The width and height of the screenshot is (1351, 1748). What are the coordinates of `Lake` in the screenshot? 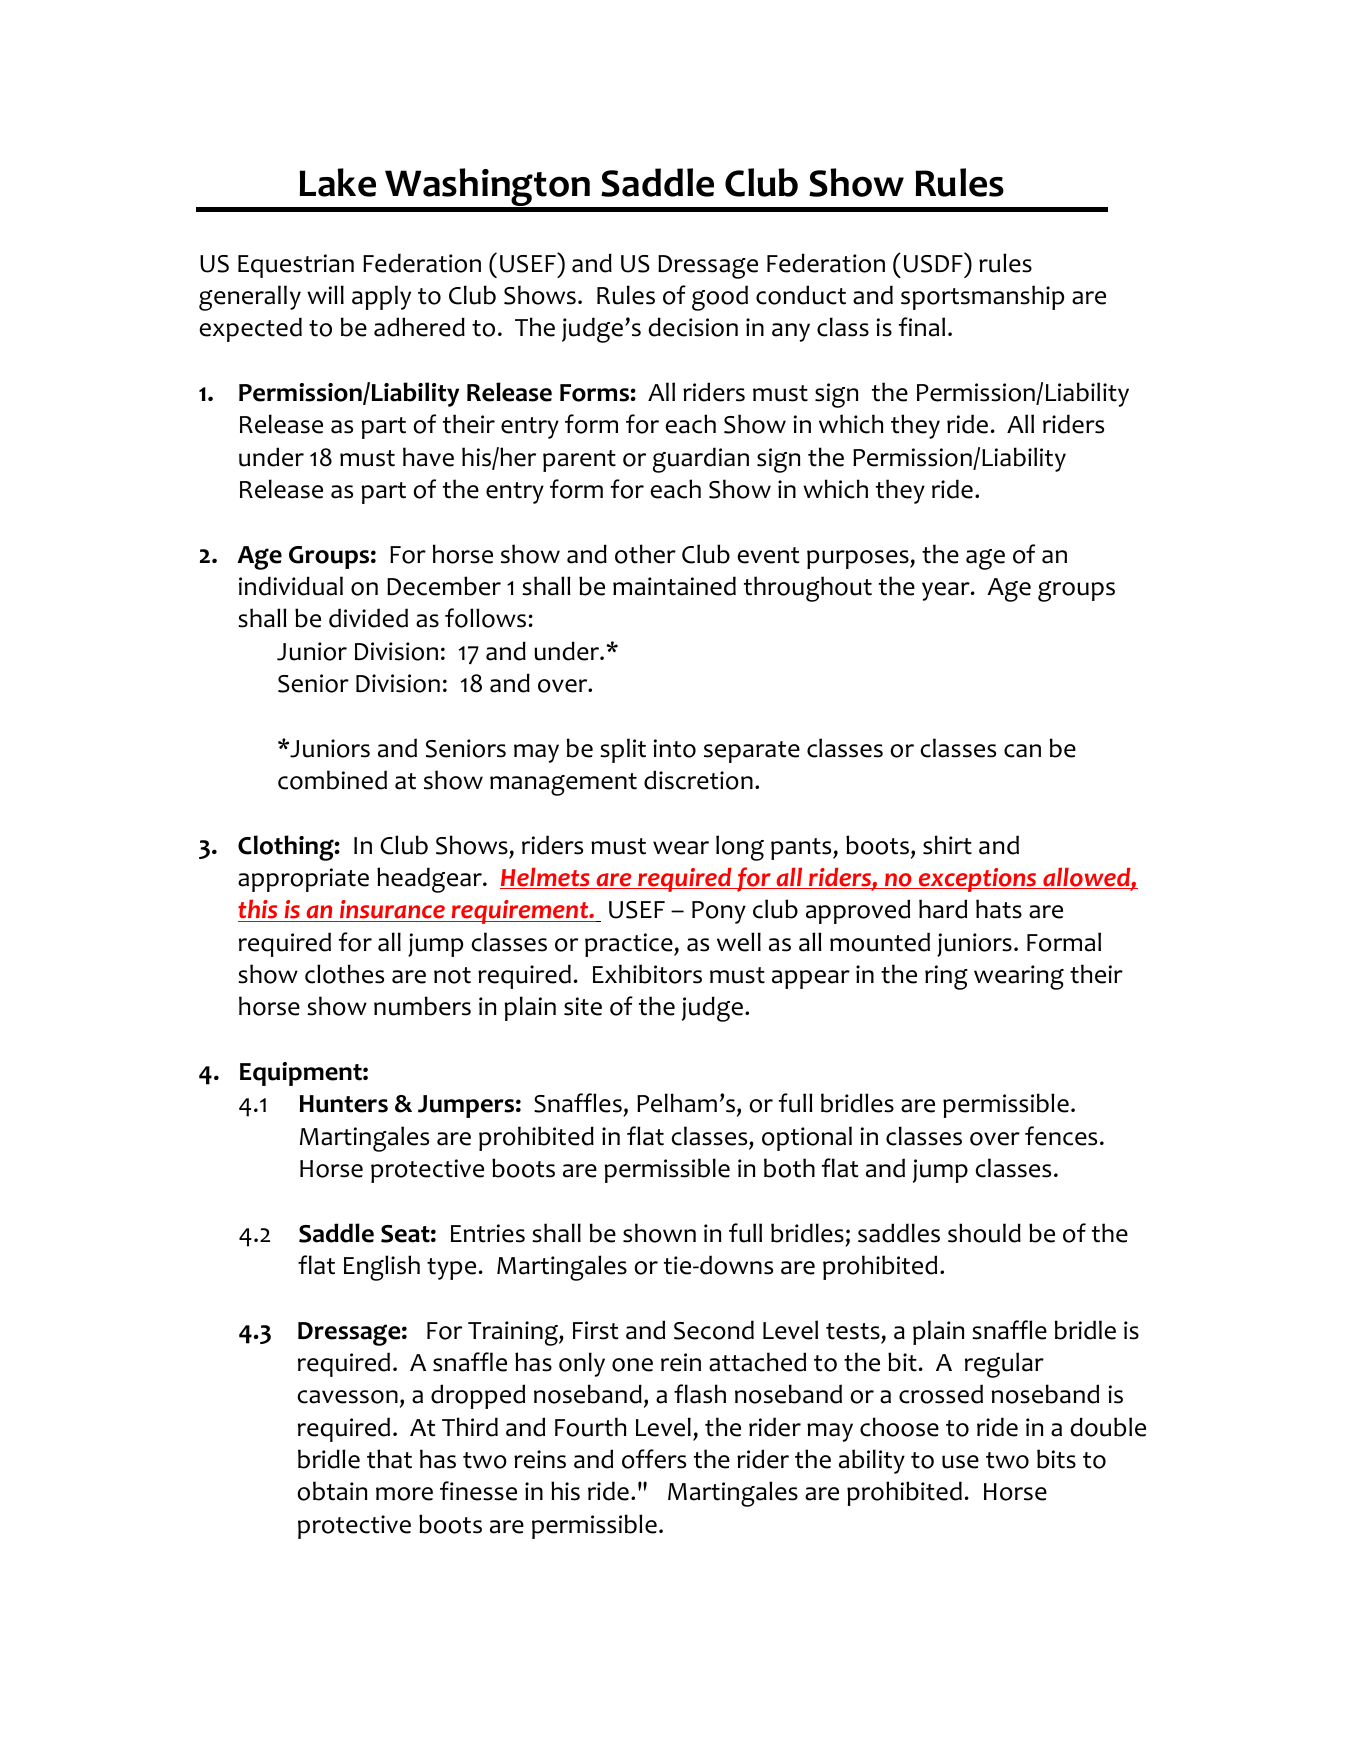 It's located at (338, 182).
